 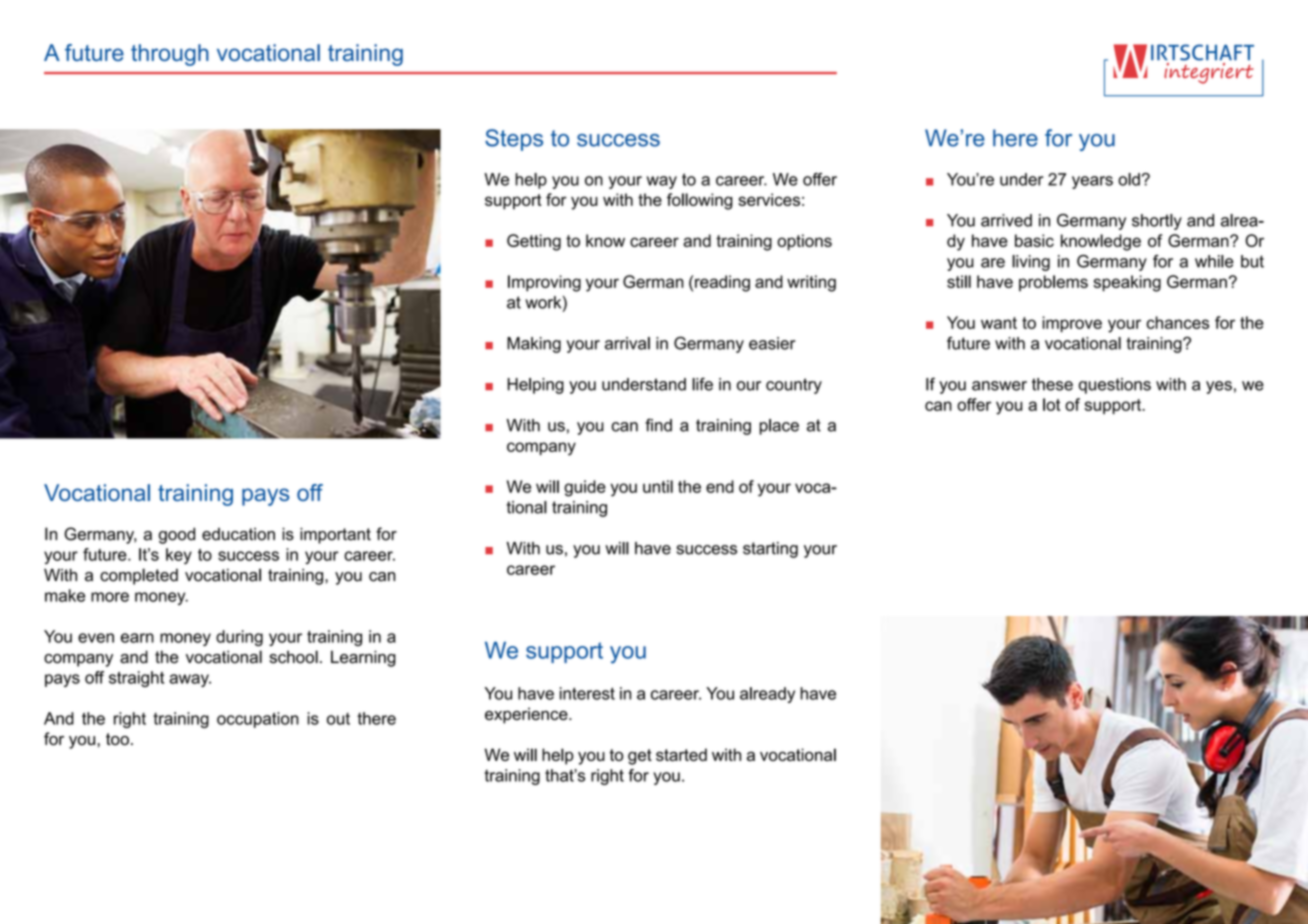 I want to click on shortly, so click(x=1157, y=222).
